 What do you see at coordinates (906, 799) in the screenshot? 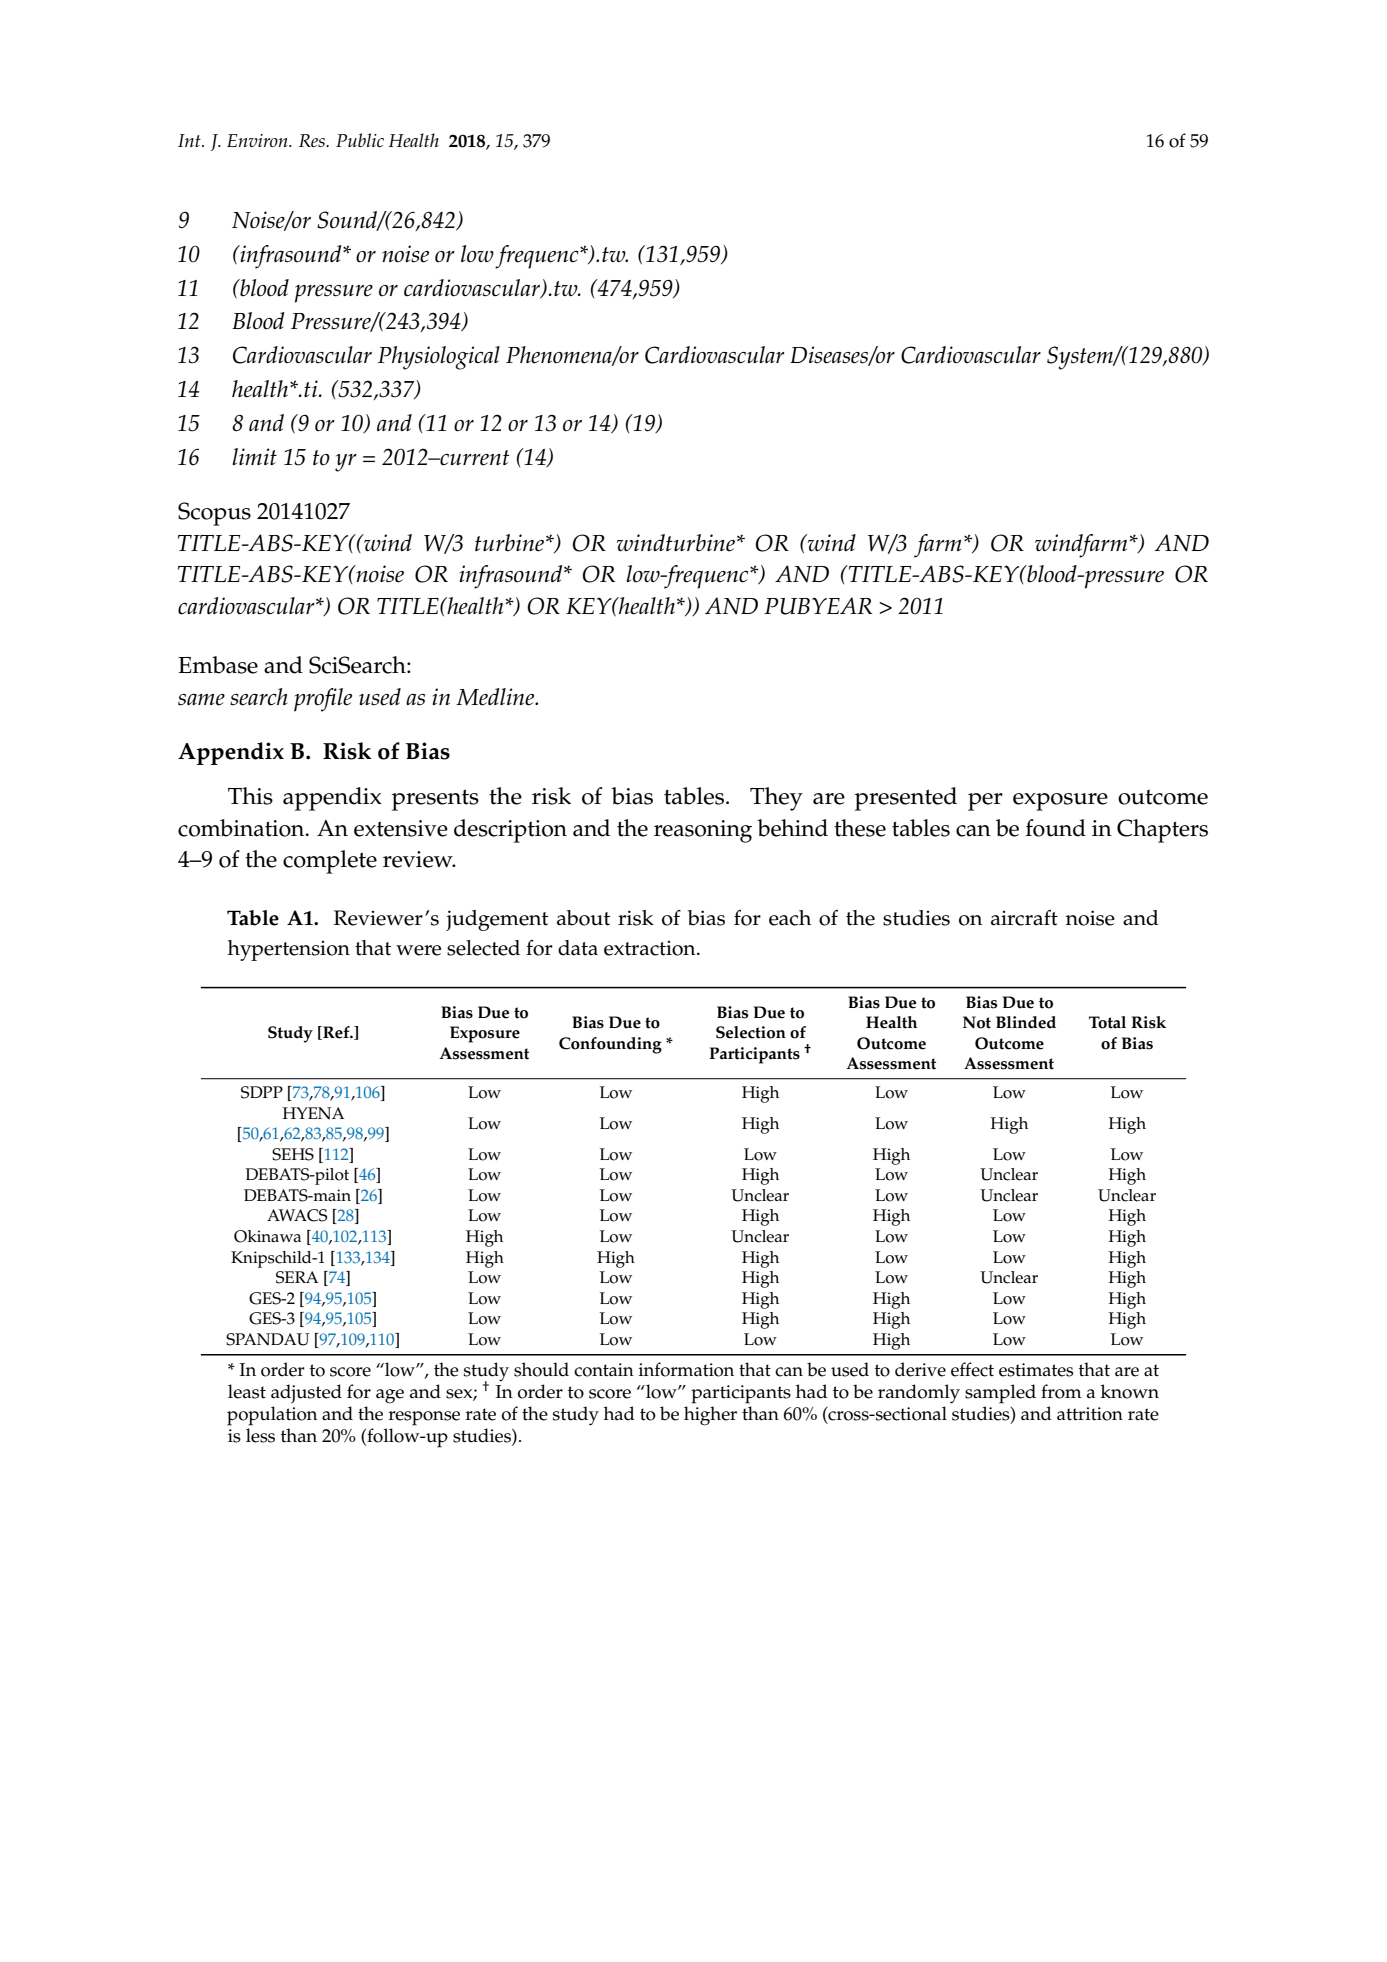
I see `presented` at bounding box center [906, 799].
